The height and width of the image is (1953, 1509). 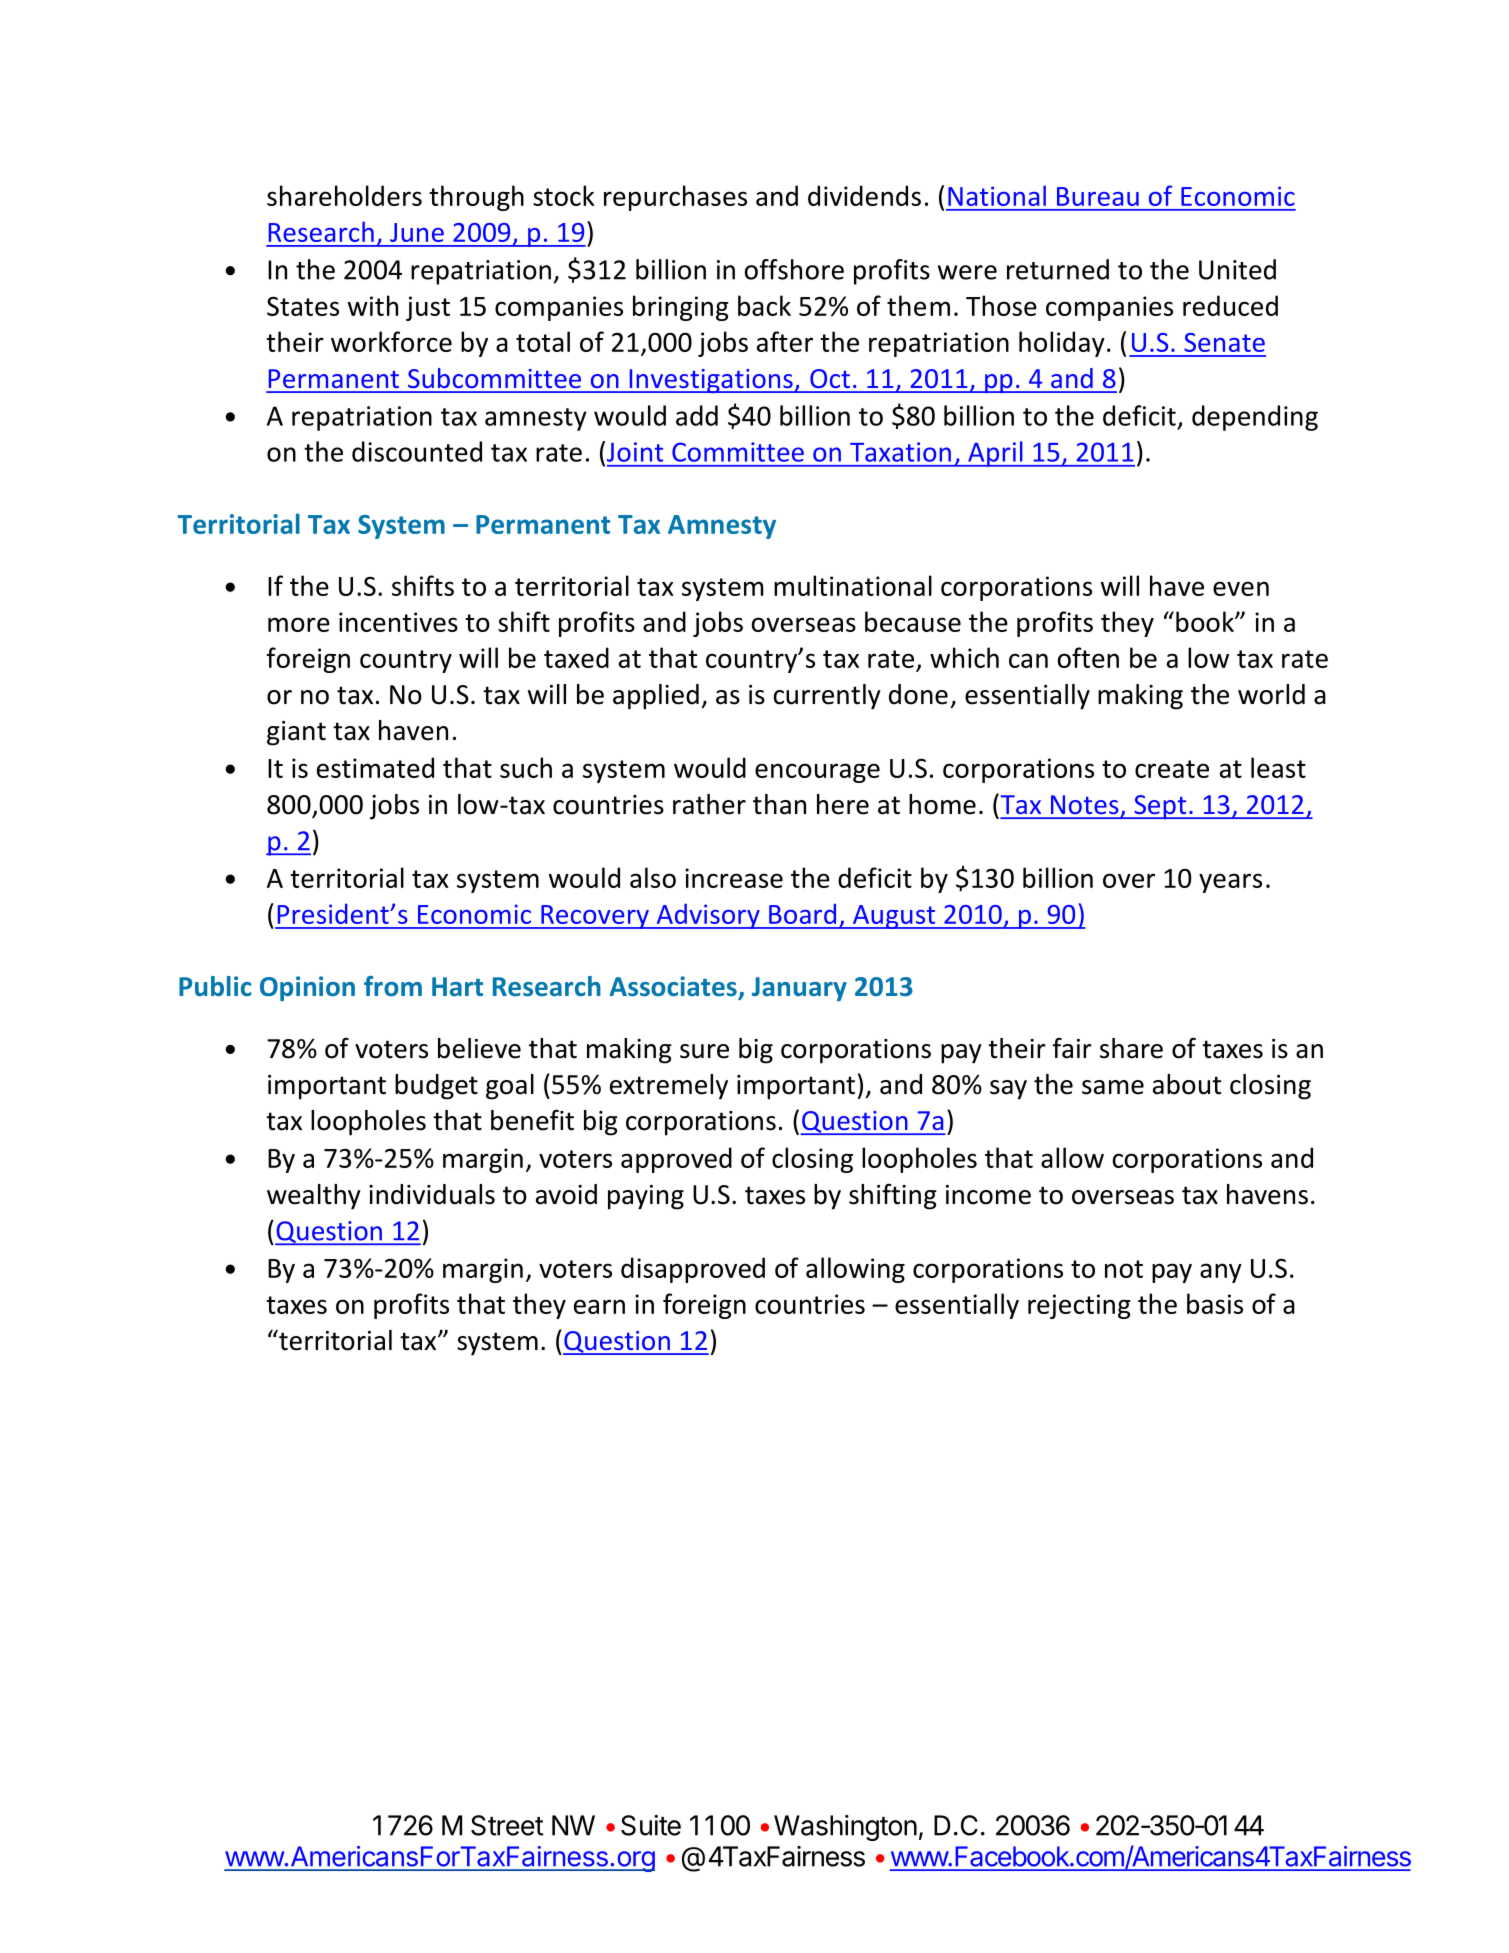 I want to click on Suite, so click(x=651, y=1825).
